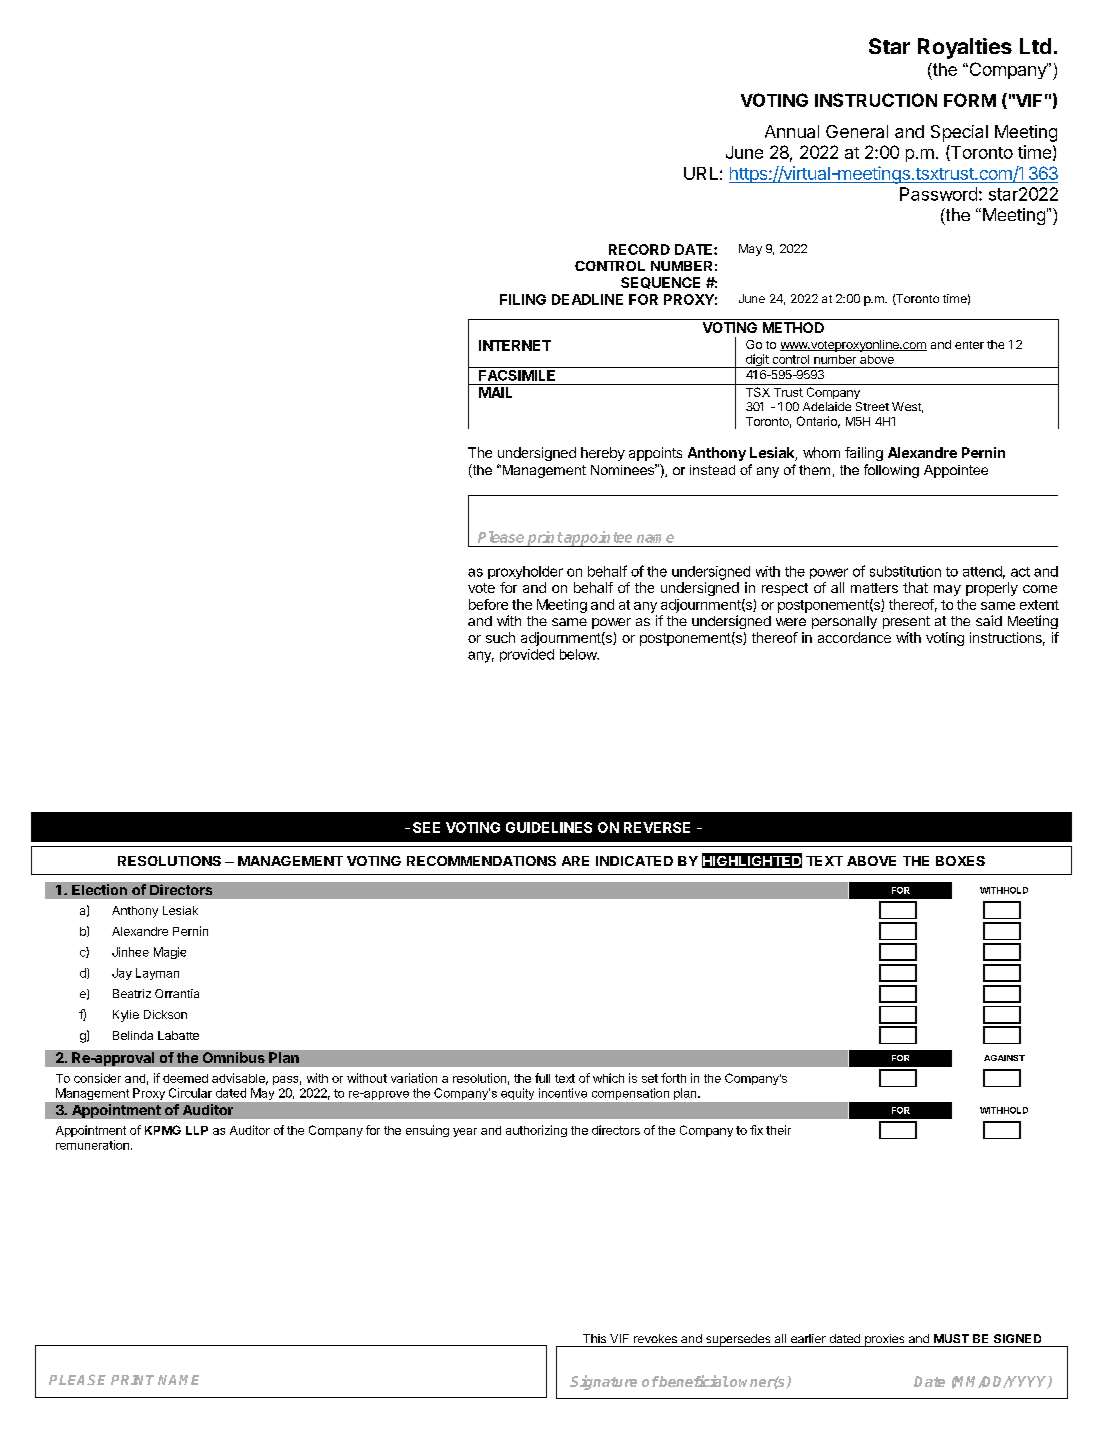  Describe the element at coordinates (517, 374) in the image. I see `FACSIMILE` at that location.
